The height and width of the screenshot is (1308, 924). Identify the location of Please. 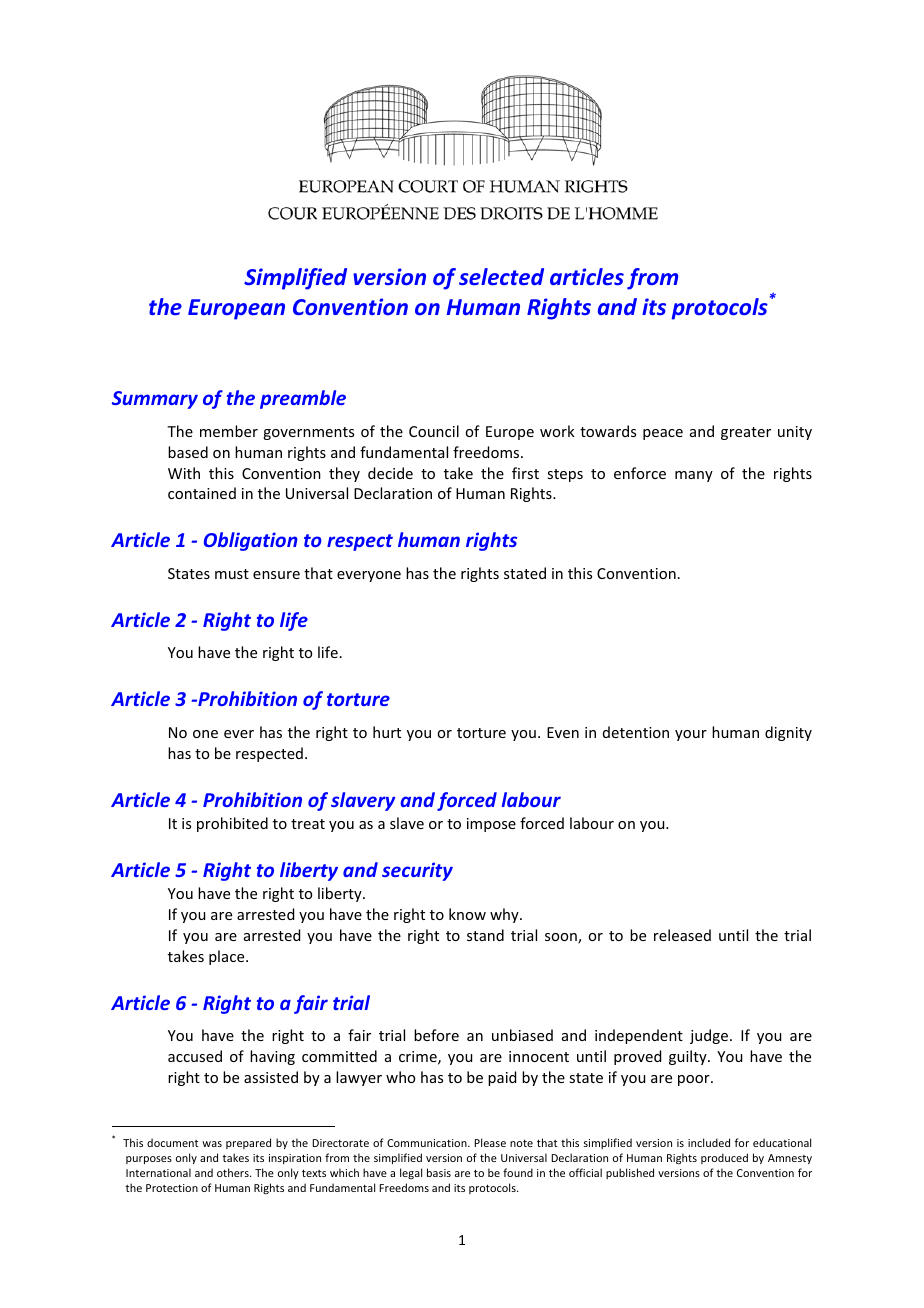
(490, 1142).
